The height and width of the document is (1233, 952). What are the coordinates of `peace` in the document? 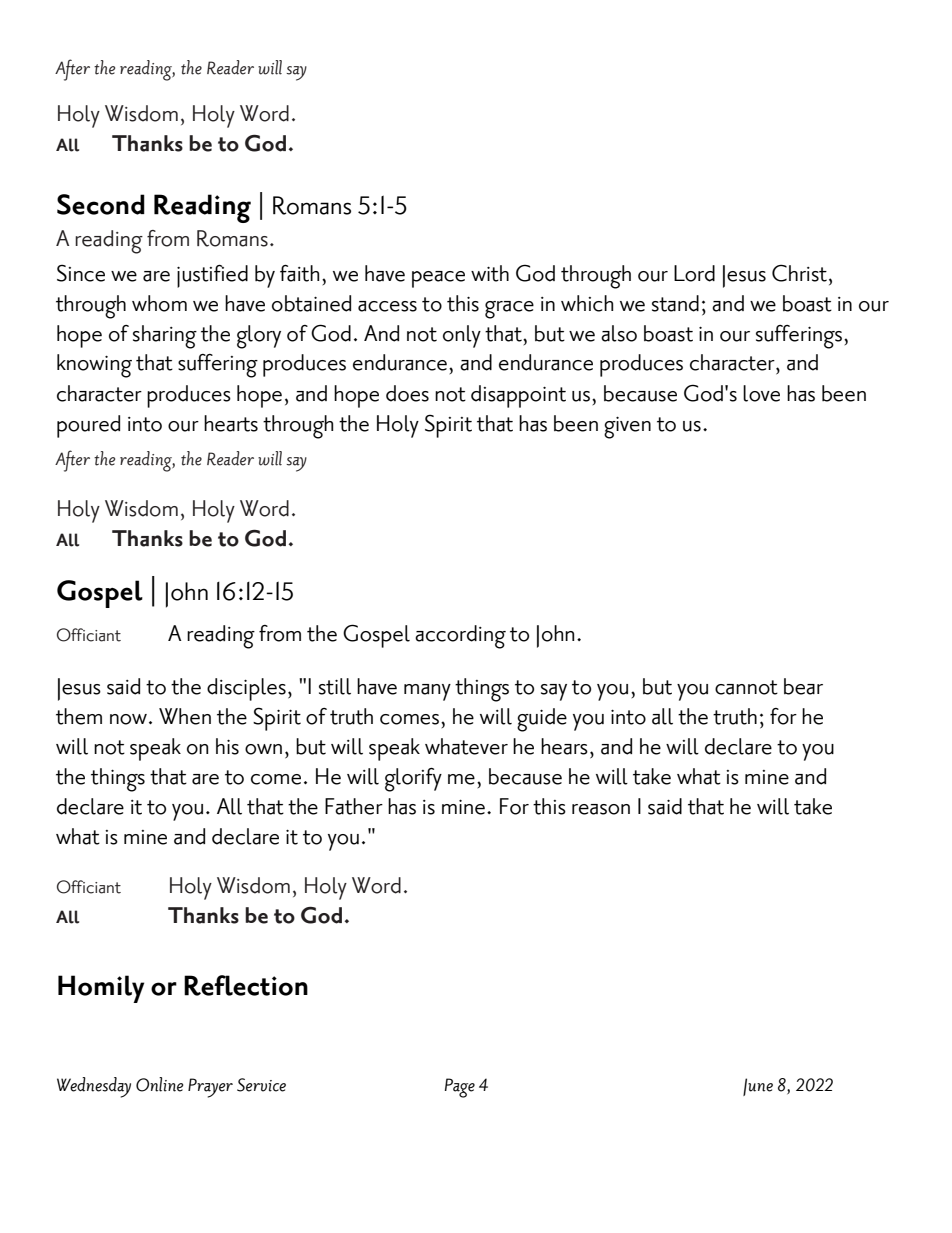 It's located at (438, 279).
